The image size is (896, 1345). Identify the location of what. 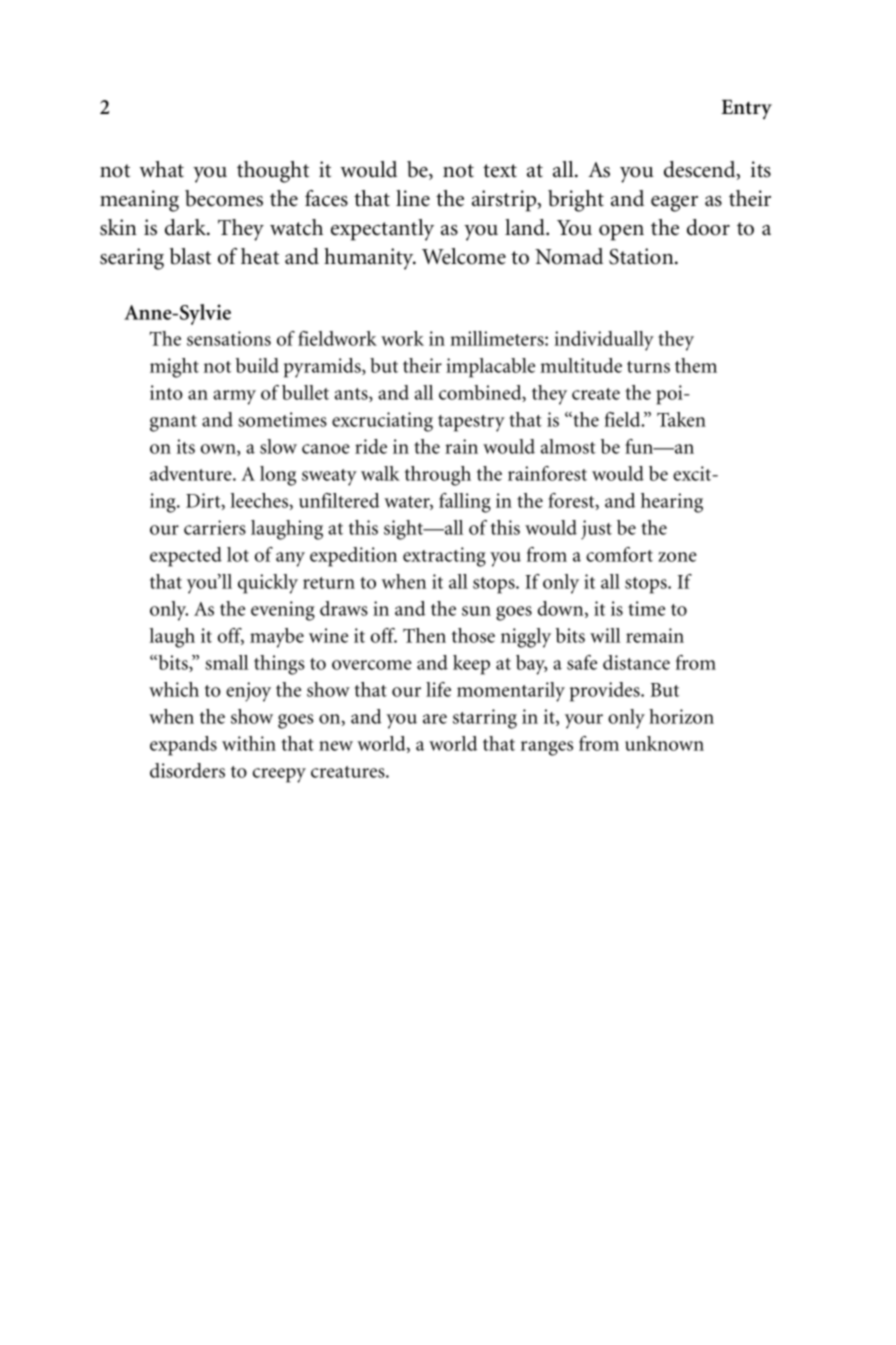
(161, 169).
